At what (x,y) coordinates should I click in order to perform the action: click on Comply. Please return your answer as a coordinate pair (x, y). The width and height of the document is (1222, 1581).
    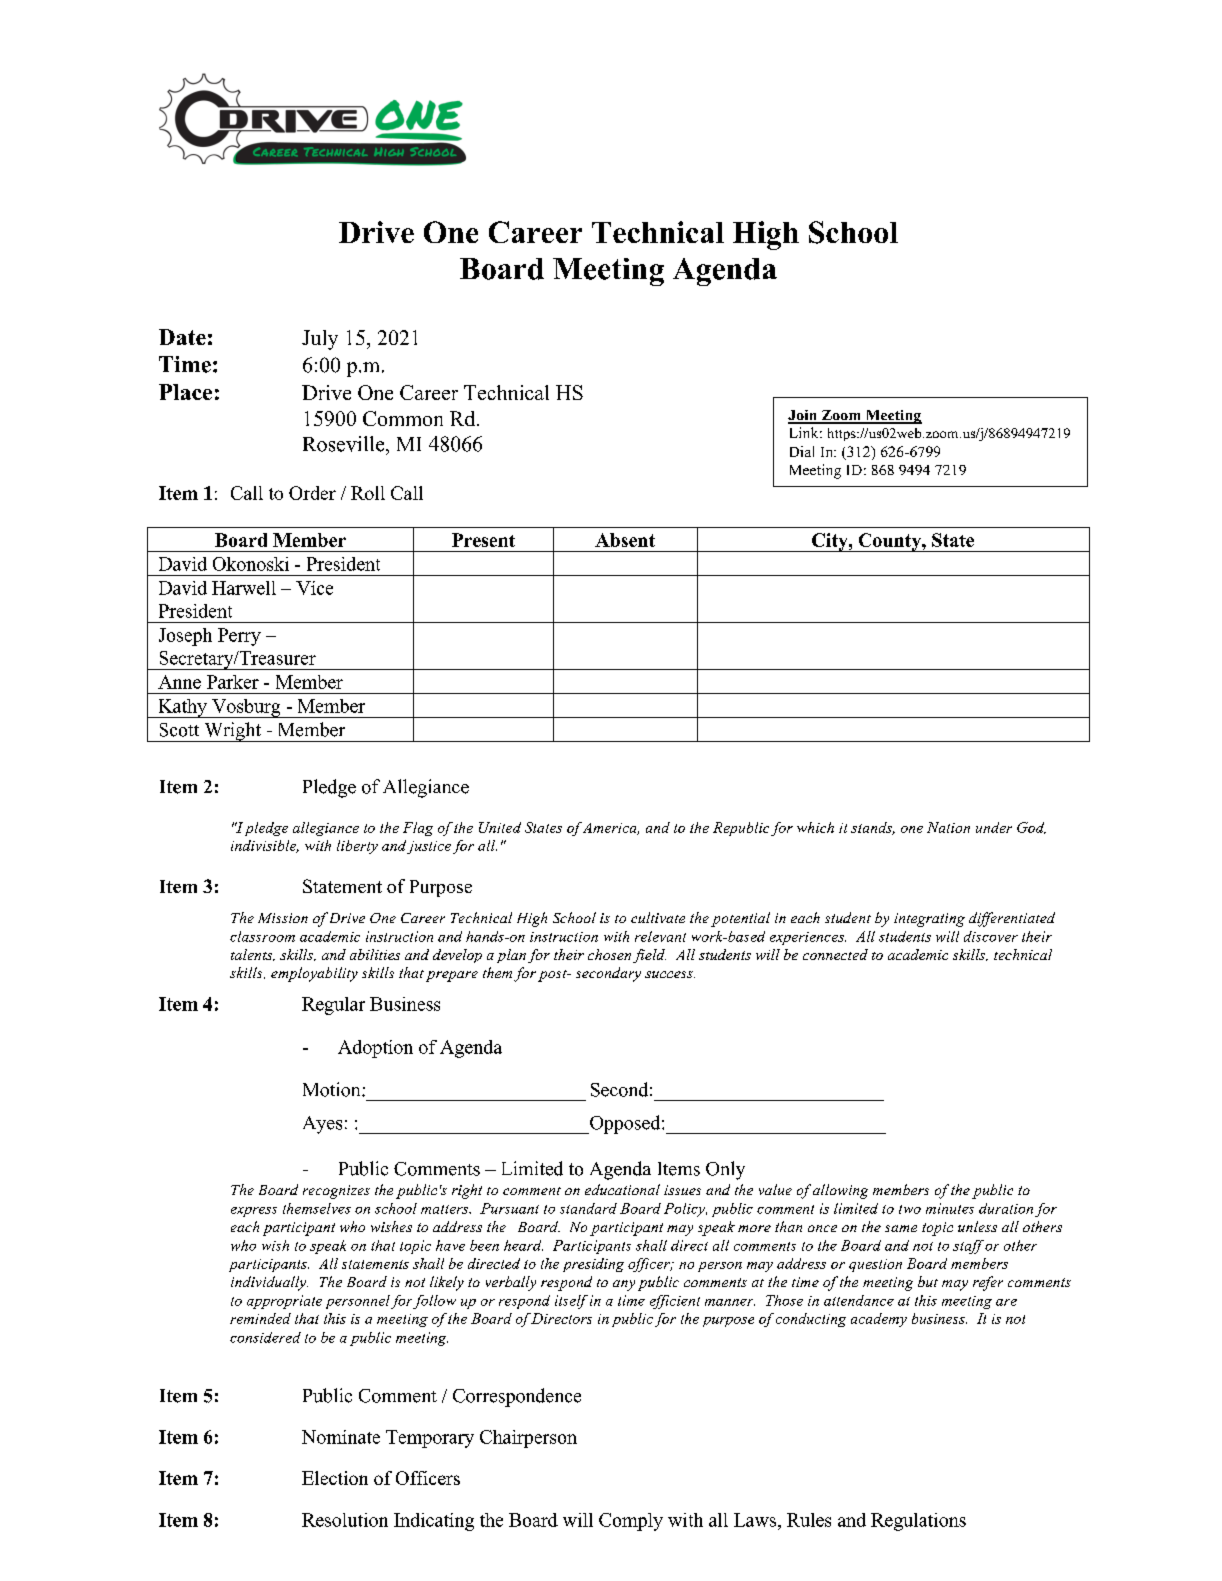
    Looking at the image, I should click on (631, 1522).
